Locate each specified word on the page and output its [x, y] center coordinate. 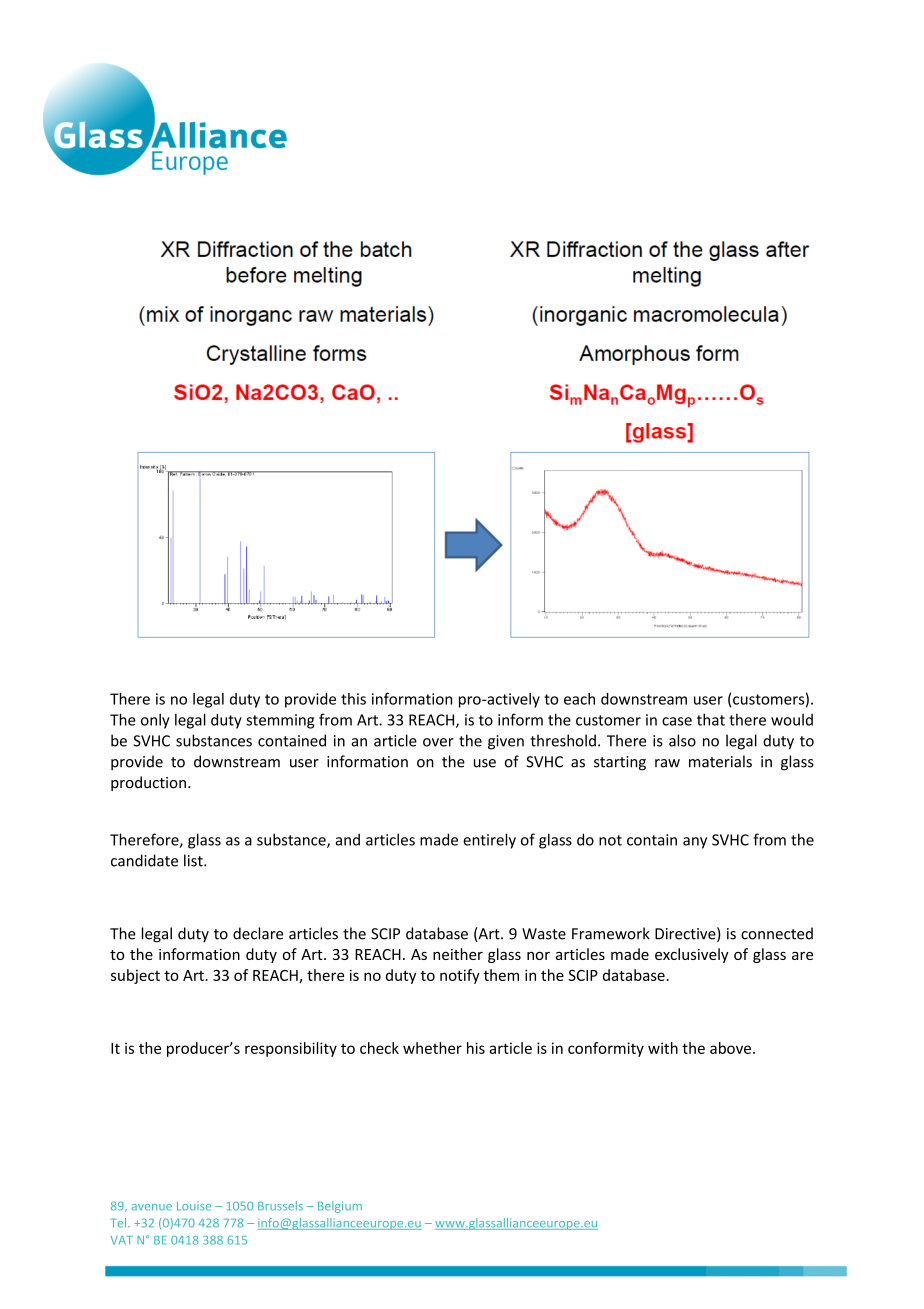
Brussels [280, 1206]
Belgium [340, 1207]
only [155, 721]
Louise [194, 1206]
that [711, 719]
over [438, 742]
